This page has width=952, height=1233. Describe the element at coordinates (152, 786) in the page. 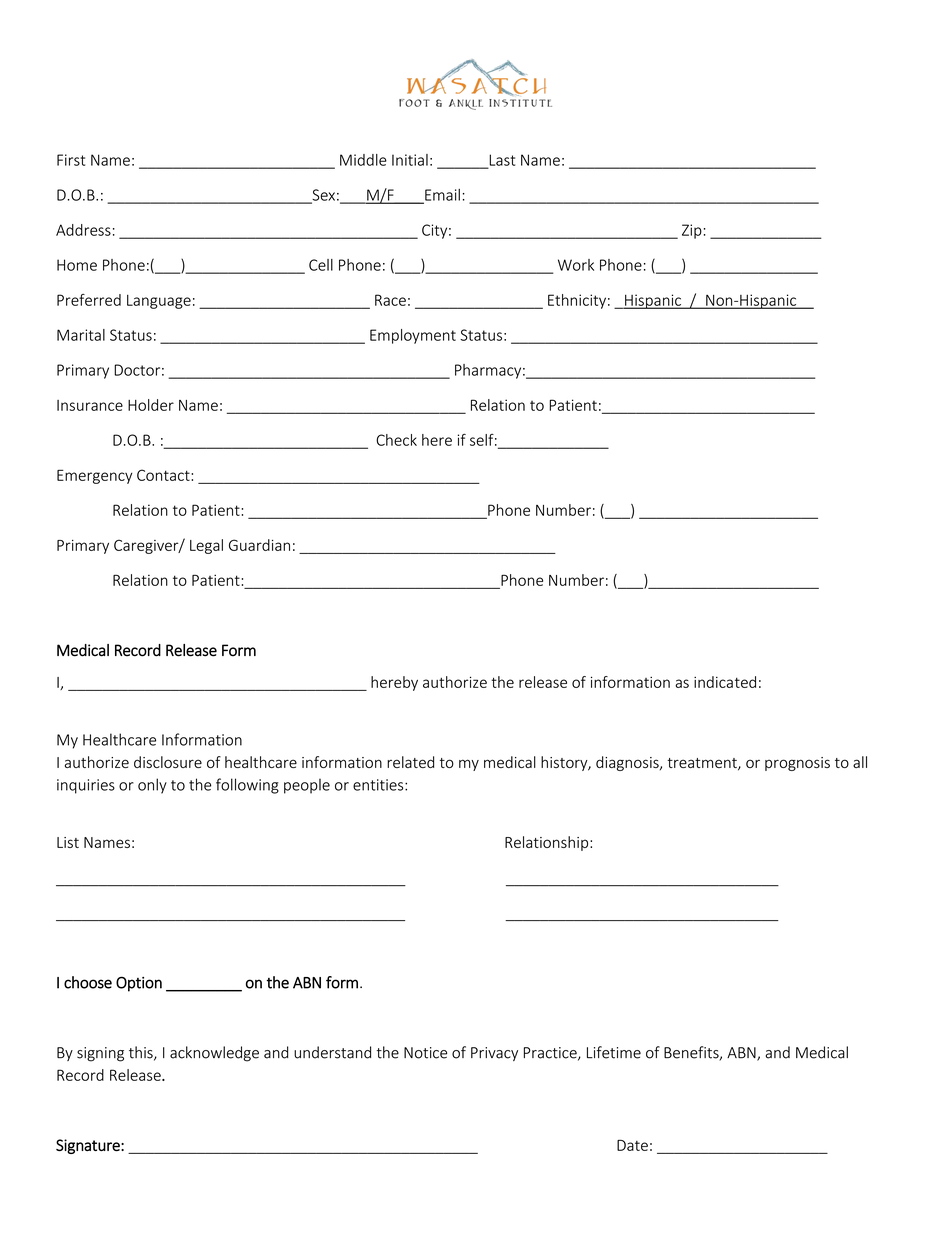

I see `only` at that location.
